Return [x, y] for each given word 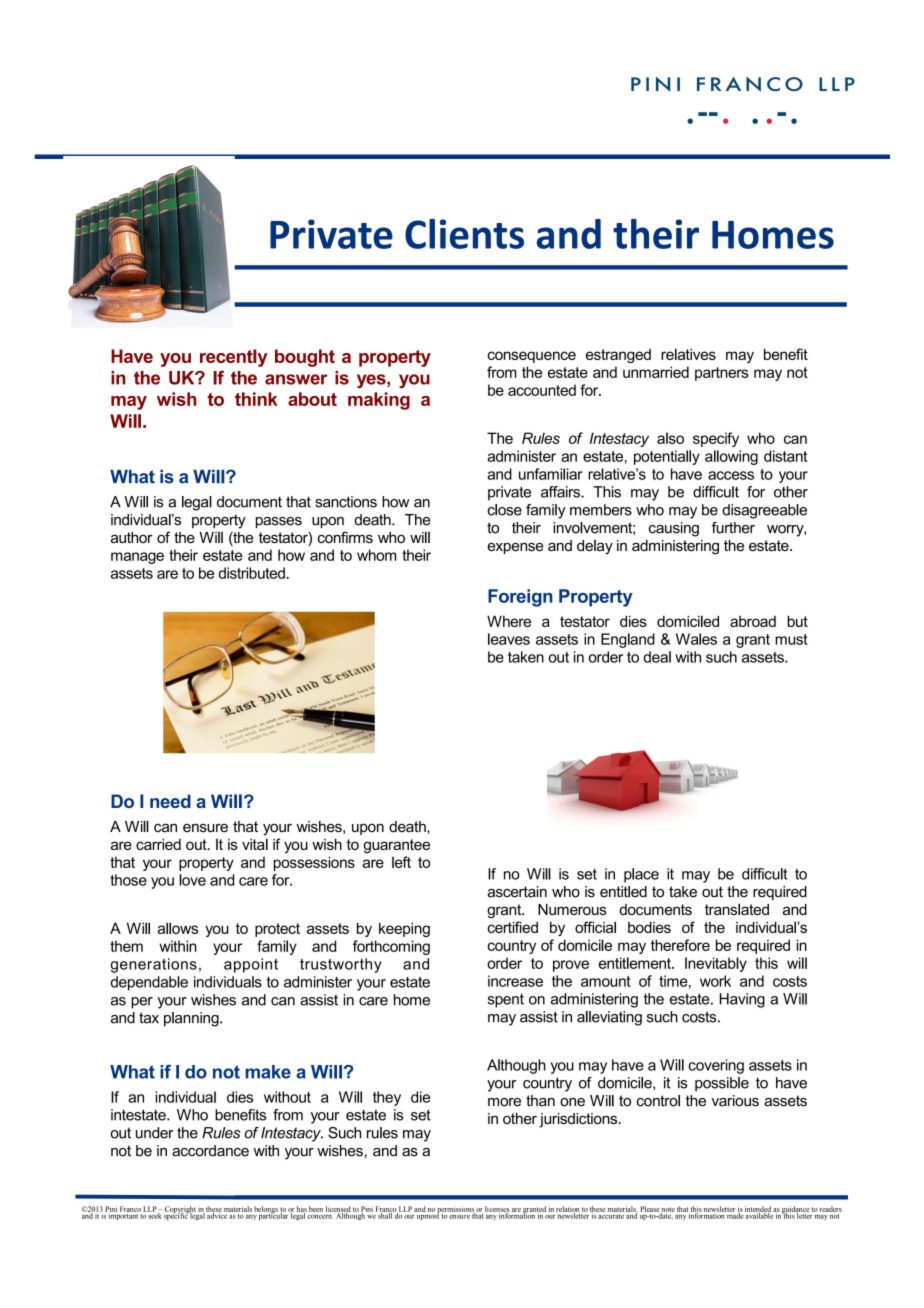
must [791, 639]
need [170, 801]
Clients [464, 234]
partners [722, 374]
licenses [497, 1210]
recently [234, 358]
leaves [509, 639]
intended [758, 1210]
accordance [210, 1151]
